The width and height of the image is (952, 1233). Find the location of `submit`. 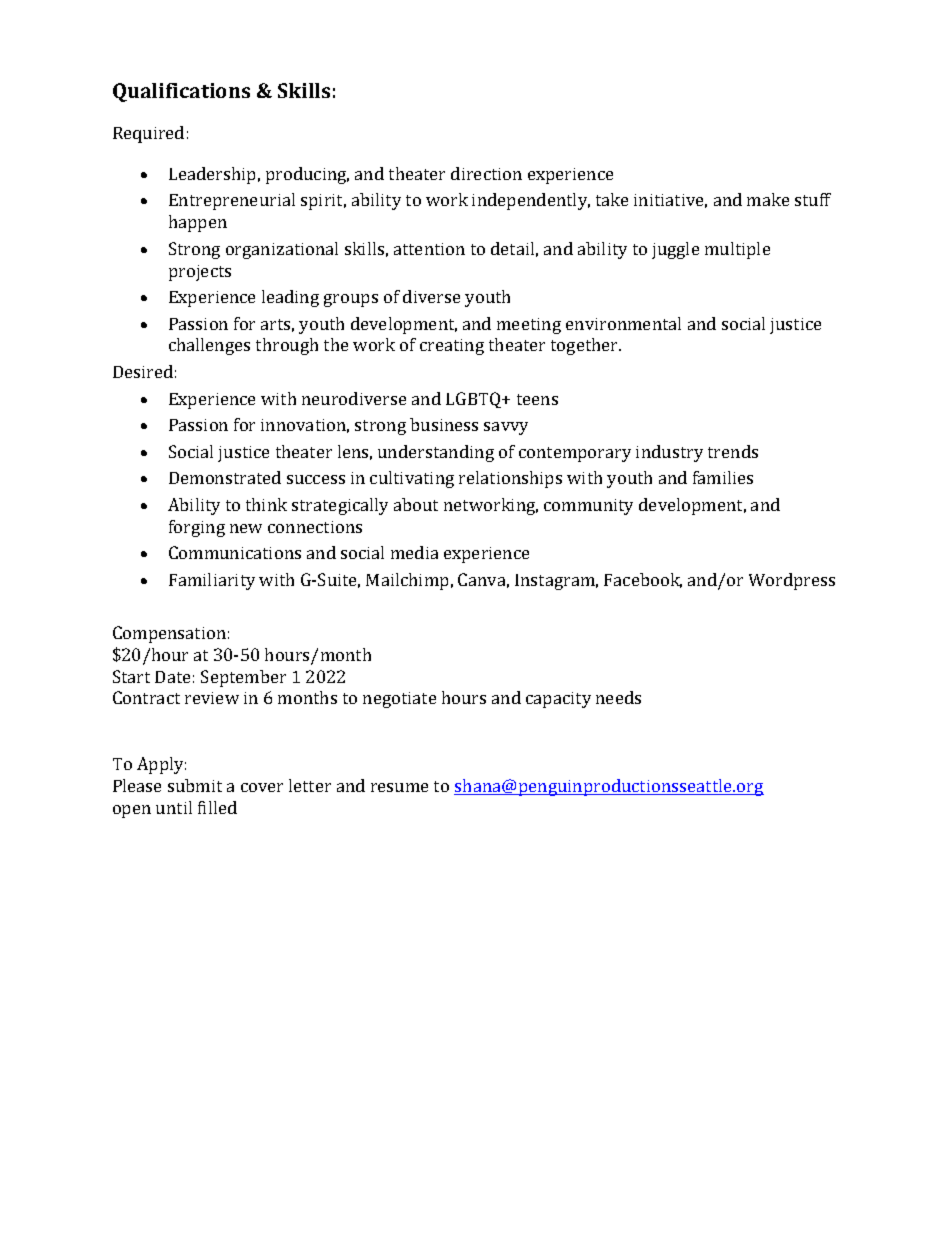

submit is located at coordinates (195, 785).
